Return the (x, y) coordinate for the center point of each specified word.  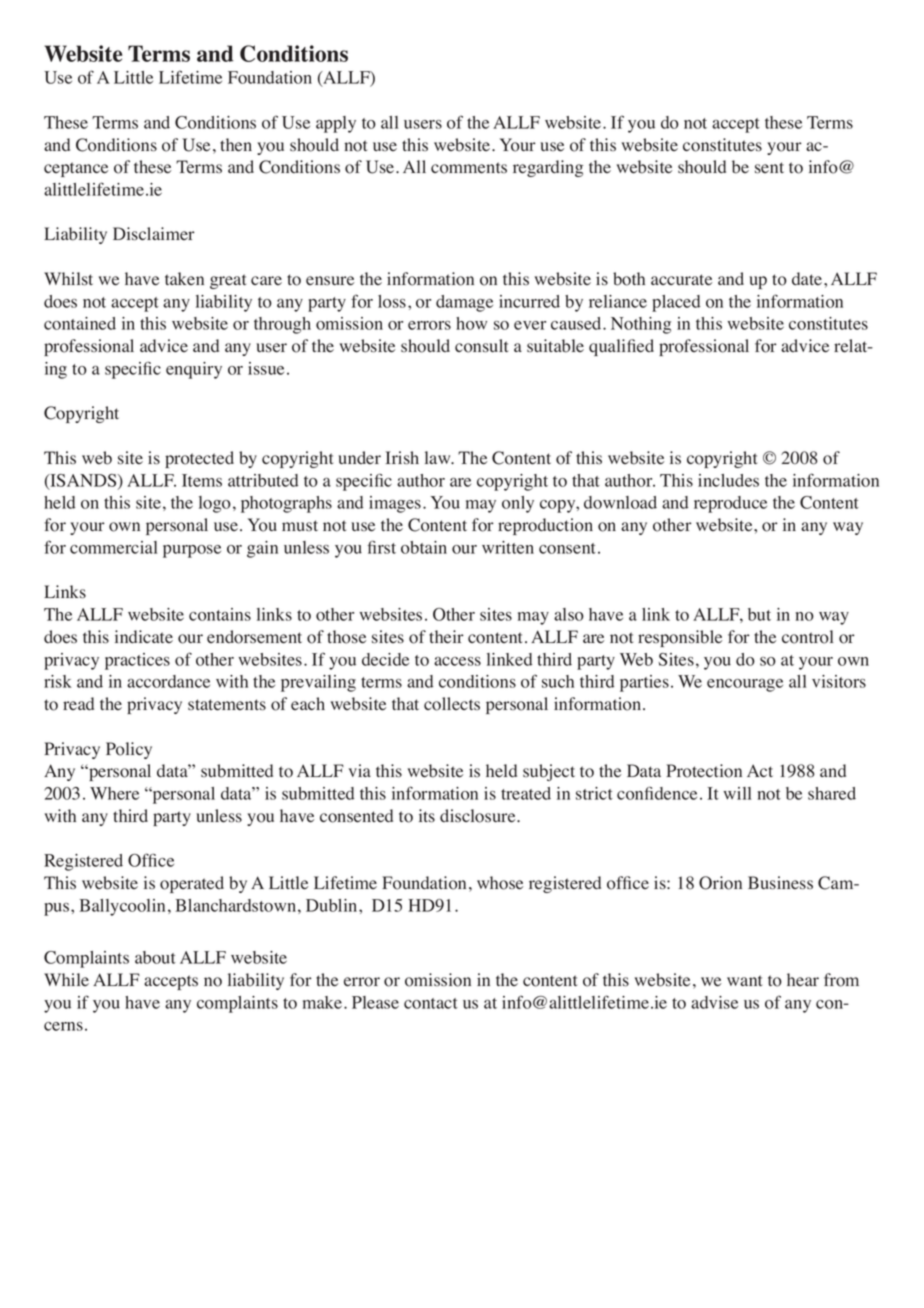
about (155, 957)
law (439, 457)
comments (469, 168)
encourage (745, 685)
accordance (168, 681)
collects (452, 704)
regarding (548, 168)
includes (728, 480)
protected (199, 459)
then (236, 145)
